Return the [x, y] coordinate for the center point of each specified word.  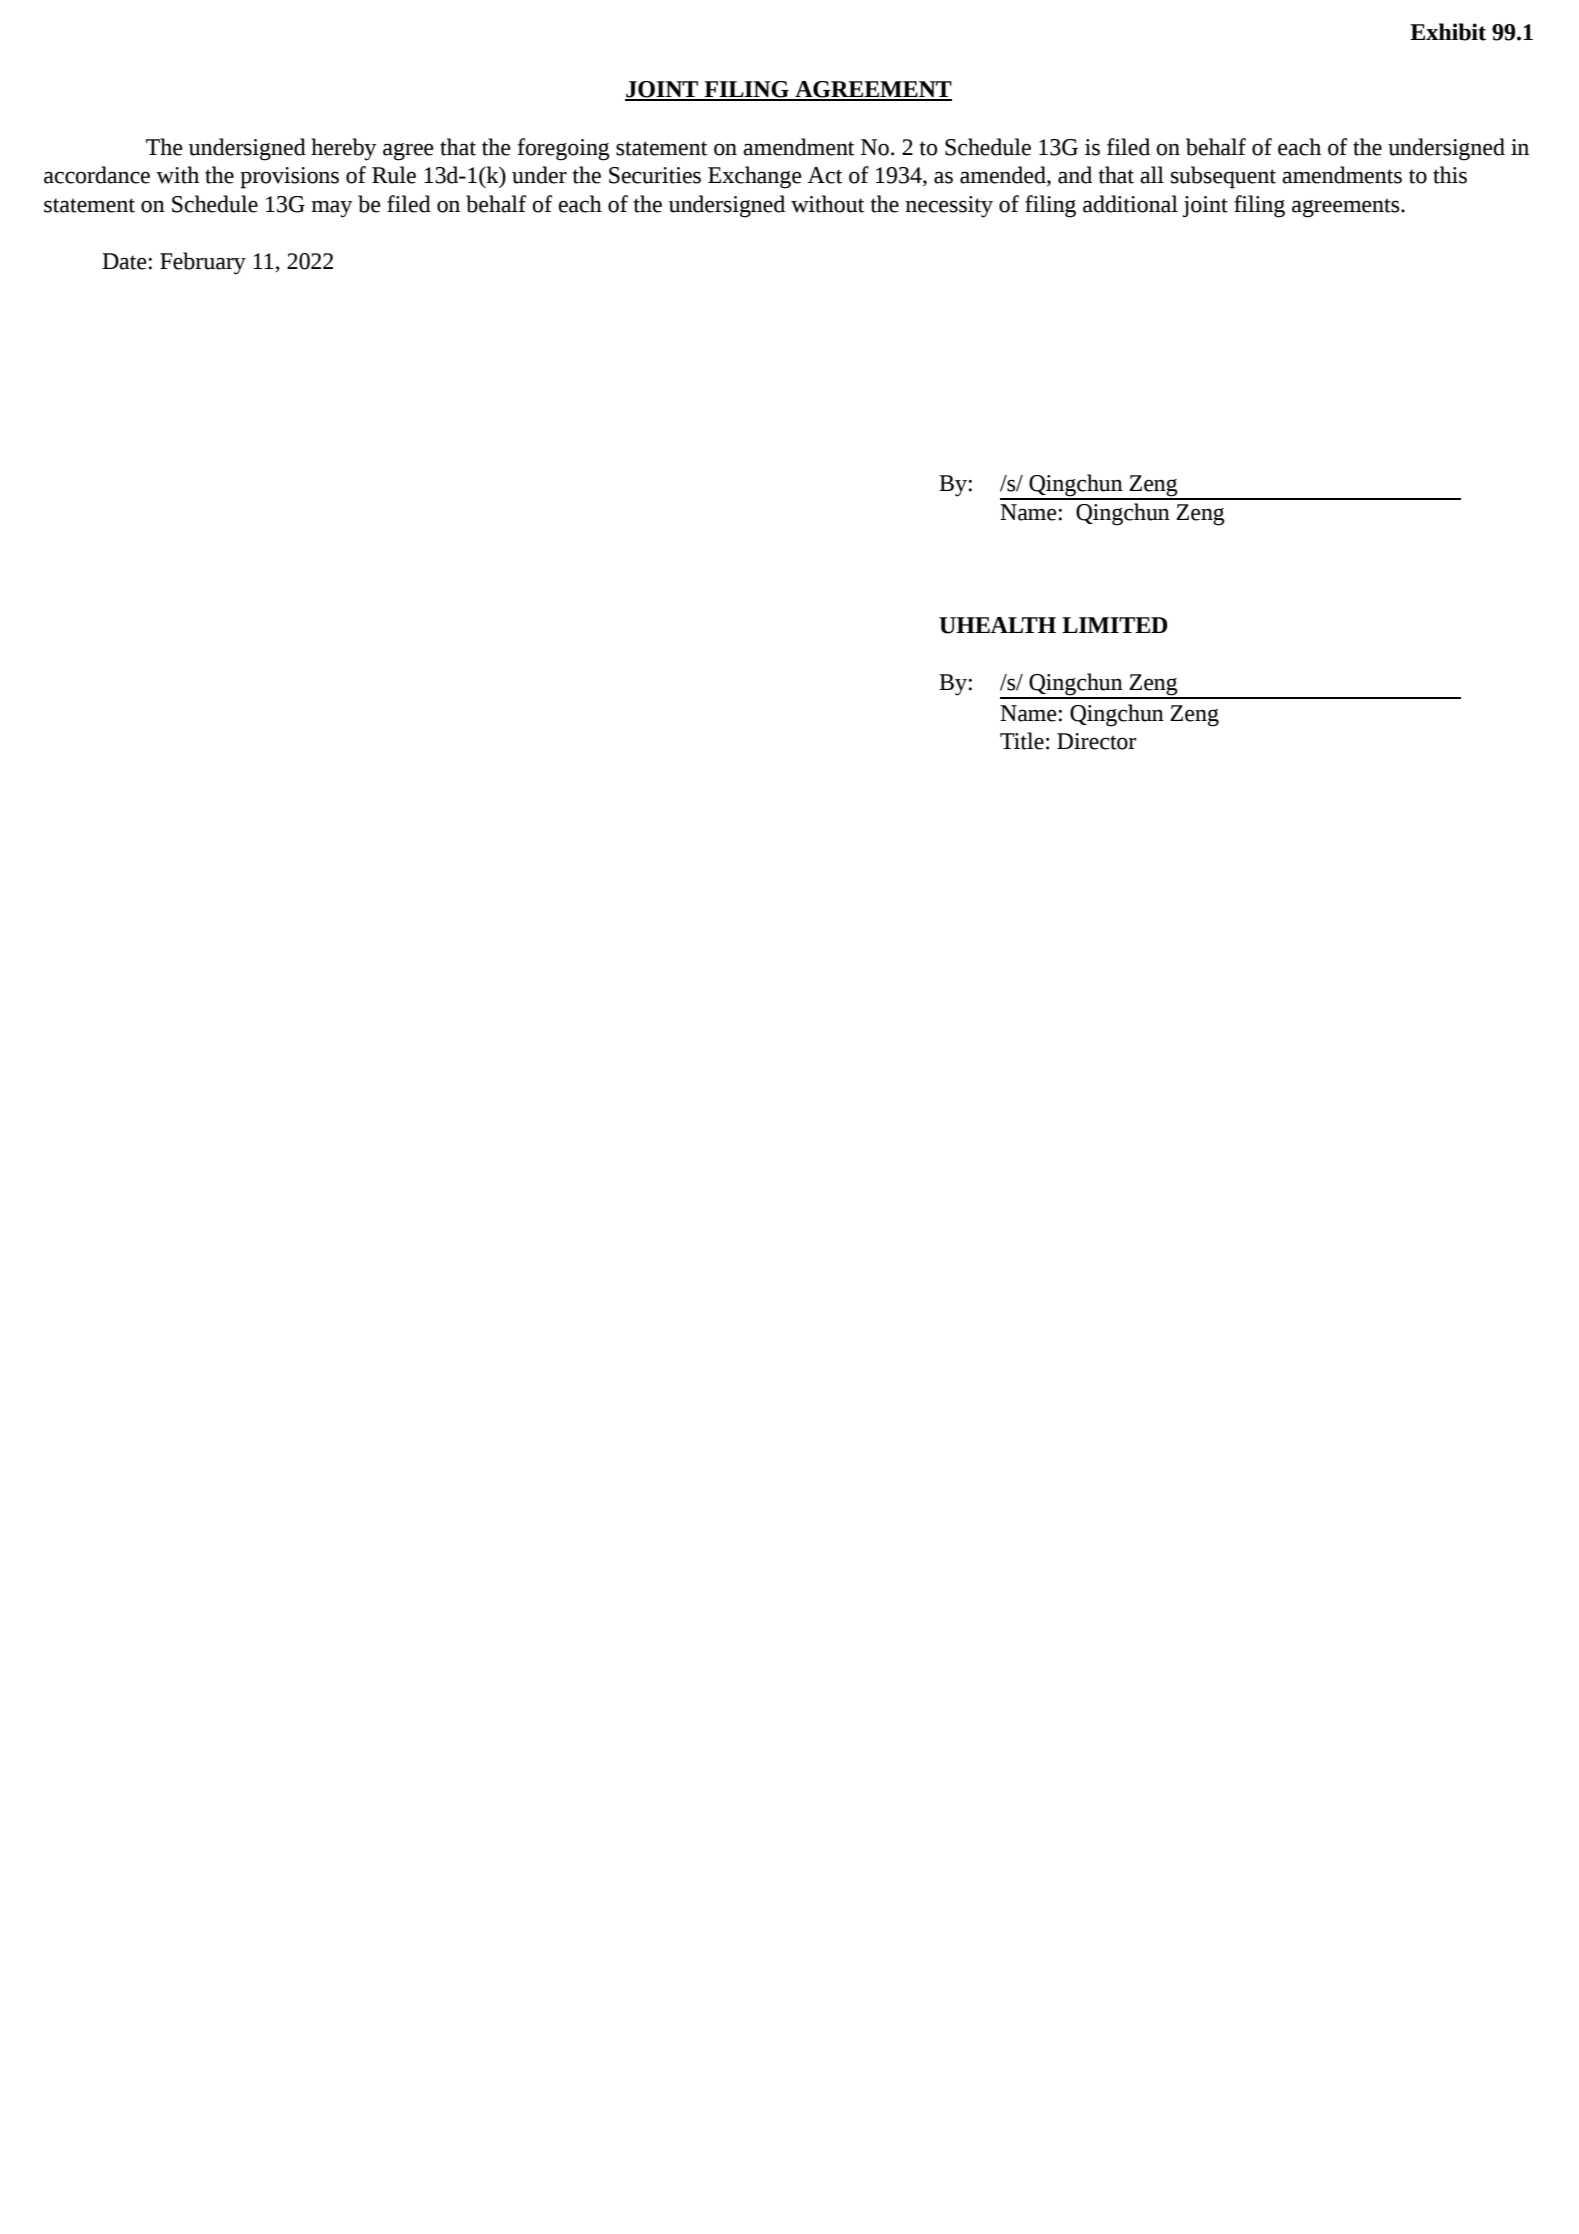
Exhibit [1448, 32]
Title [1022, 741]
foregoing [564, 149]
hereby [344, 149]
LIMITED [1114, 625]
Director [1097, 741]
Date [124, 261]
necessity [949, 207]
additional [1130, 204]
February [203, 263]
